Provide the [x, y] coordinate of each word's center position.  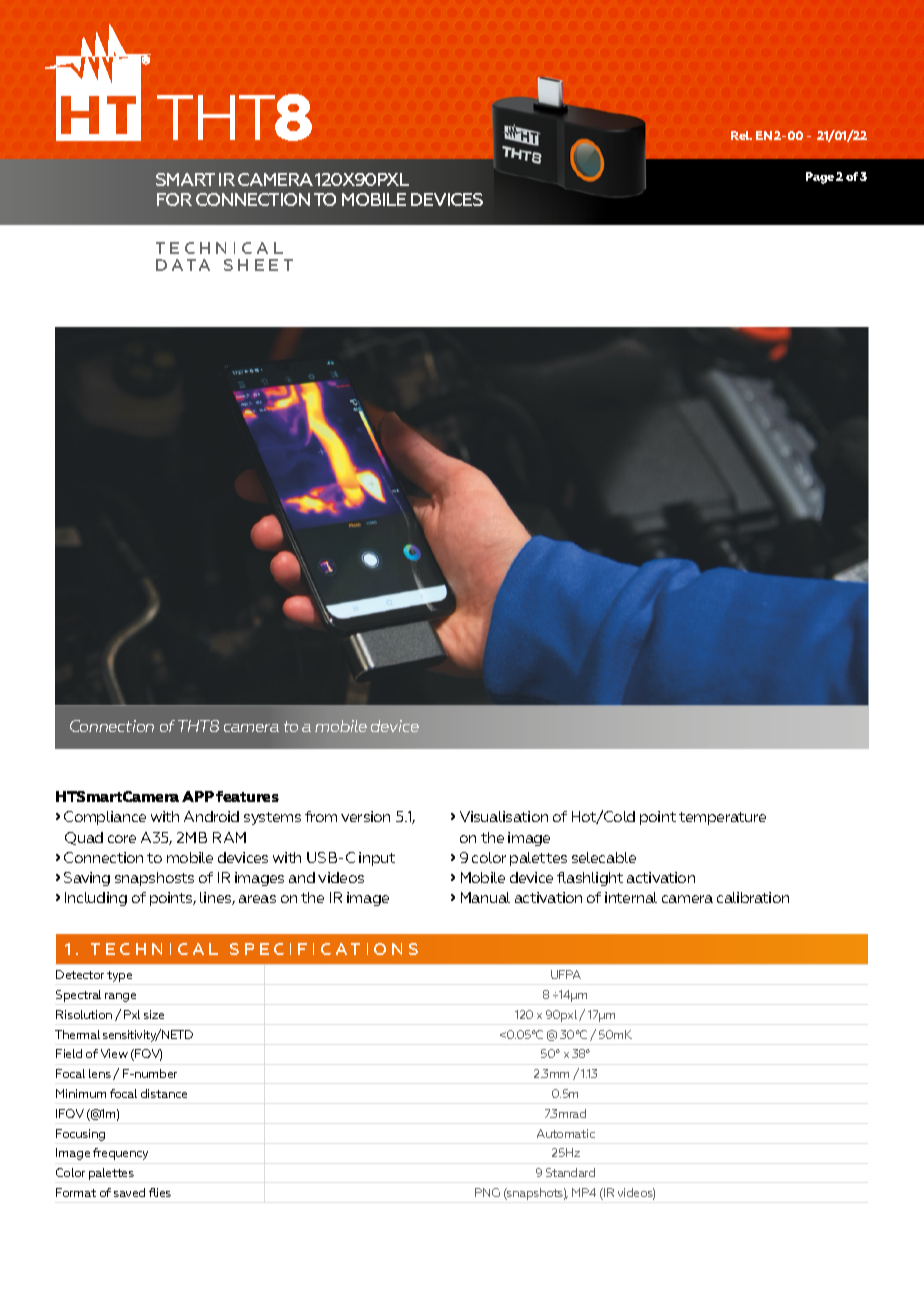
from [321, 816]
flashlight [590, 879]
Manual [485, 897]
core [122, 839]
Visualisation [504, 816]
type [119, 976]
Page [821, 178]
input [377, 859]
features [247, 796]
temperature [722, 818]
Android [211, 816]
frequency [120, 1154]
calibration [753, 897]
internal [631, 897]
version [365, 816]
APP [198, 796]
